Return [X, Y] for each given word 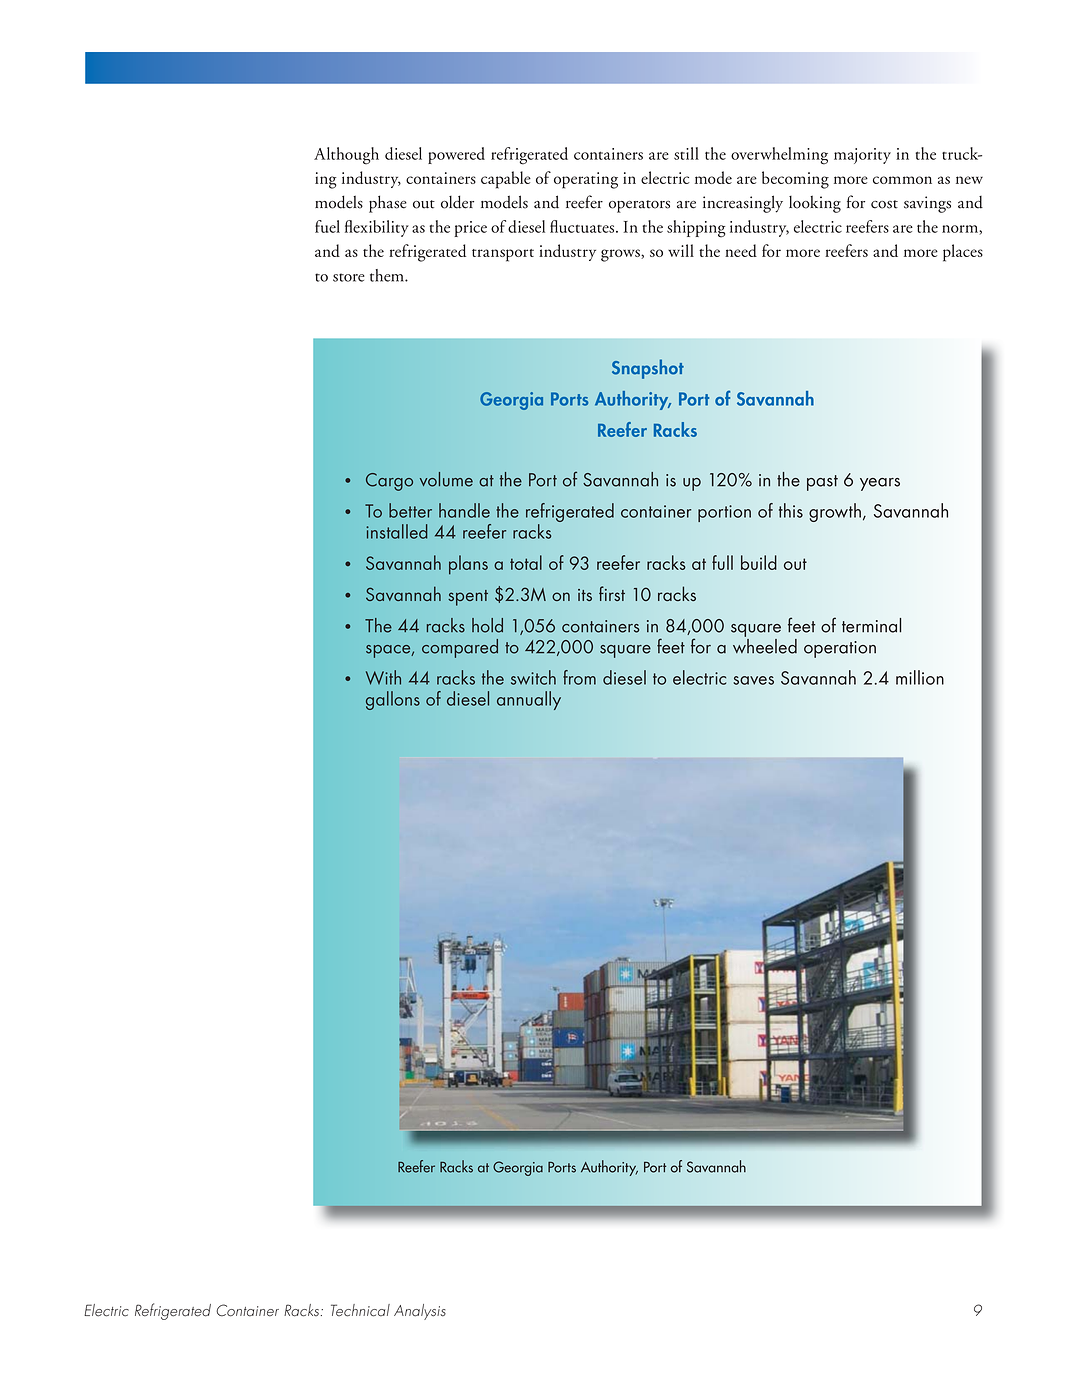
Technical [360, 1310]
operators [639, 206]
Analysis [420, 1312]
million [920, 677]
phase [388, 204]
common [902, 180]
